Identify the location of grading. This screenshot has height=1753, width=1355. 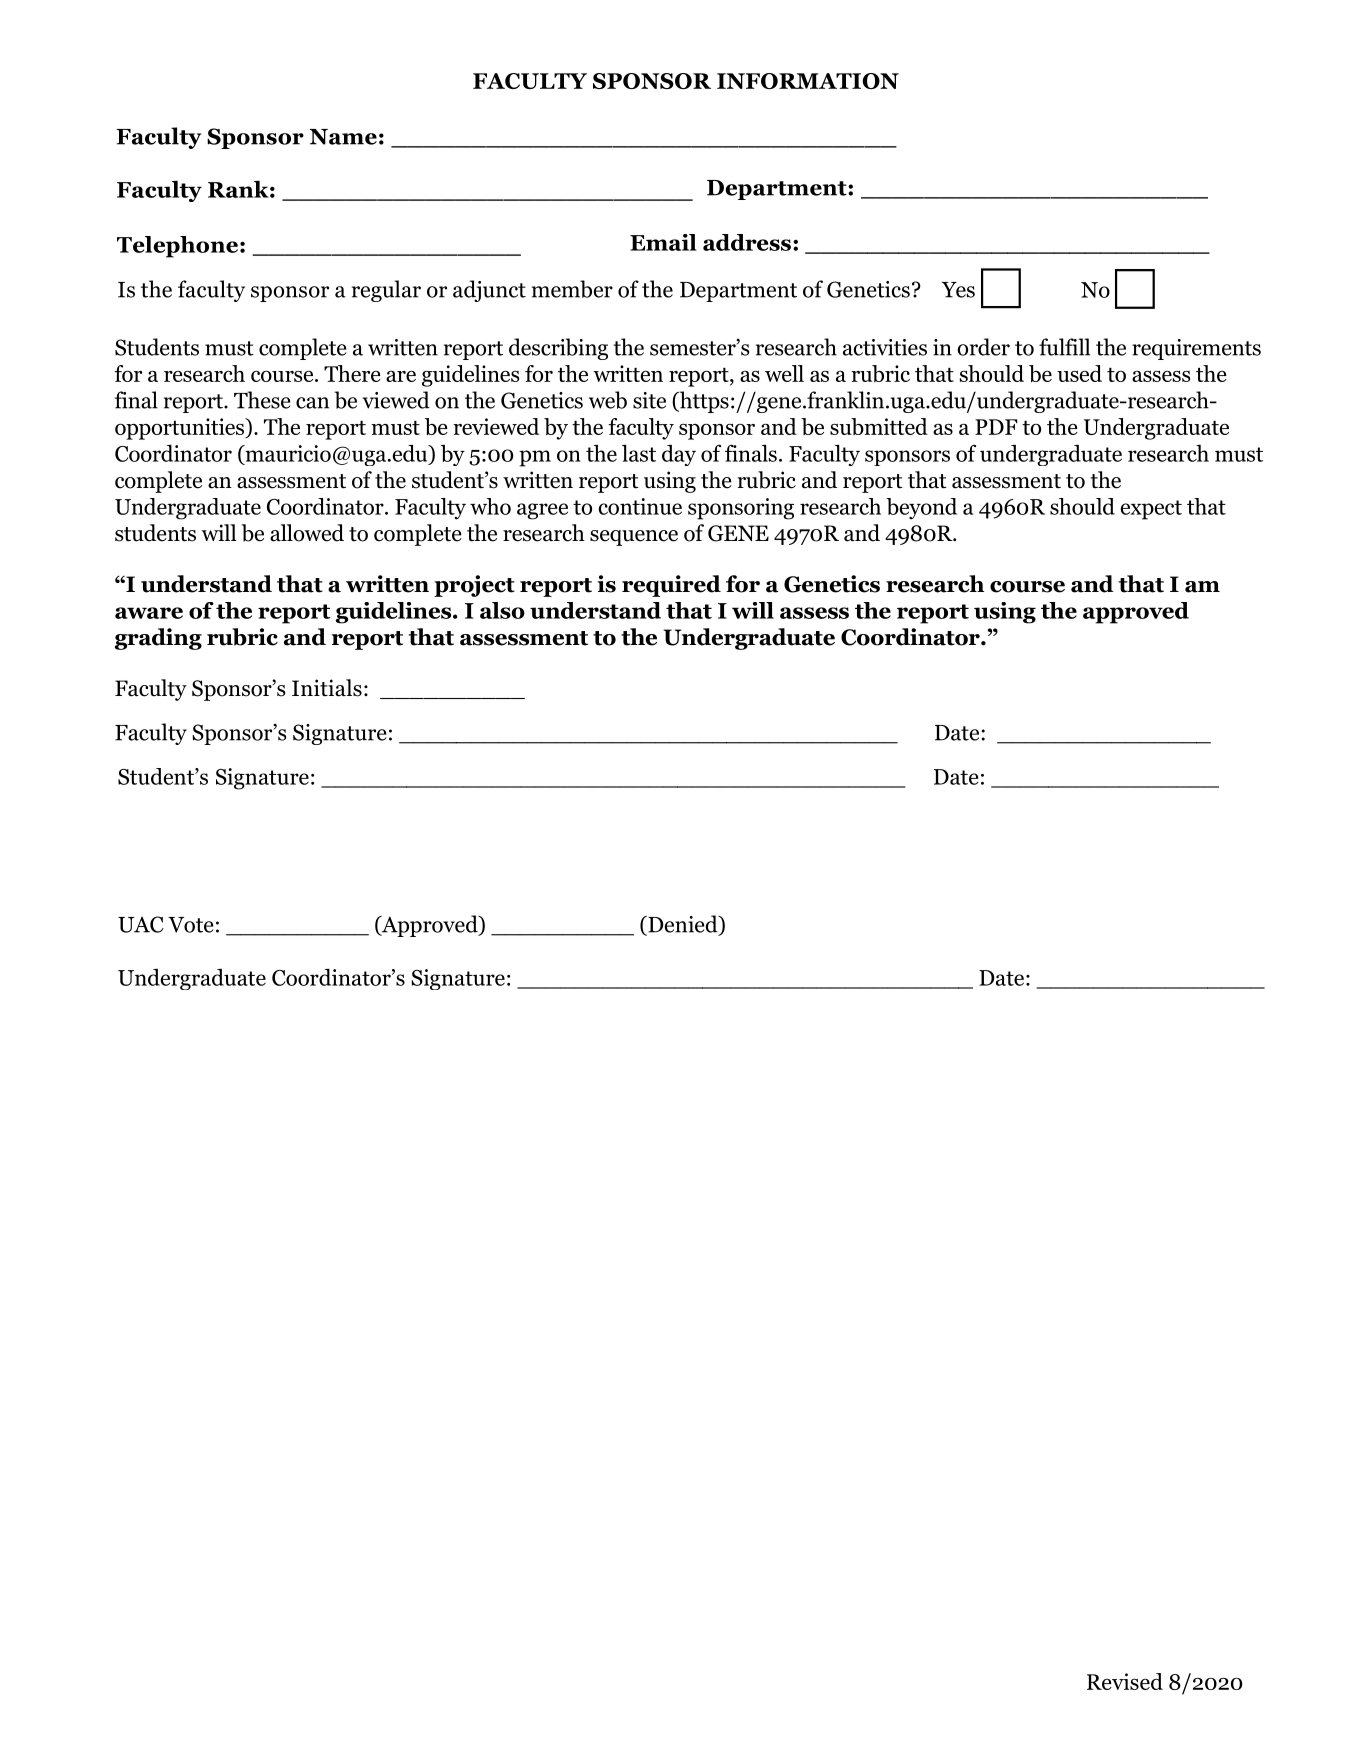
(158, 639).
